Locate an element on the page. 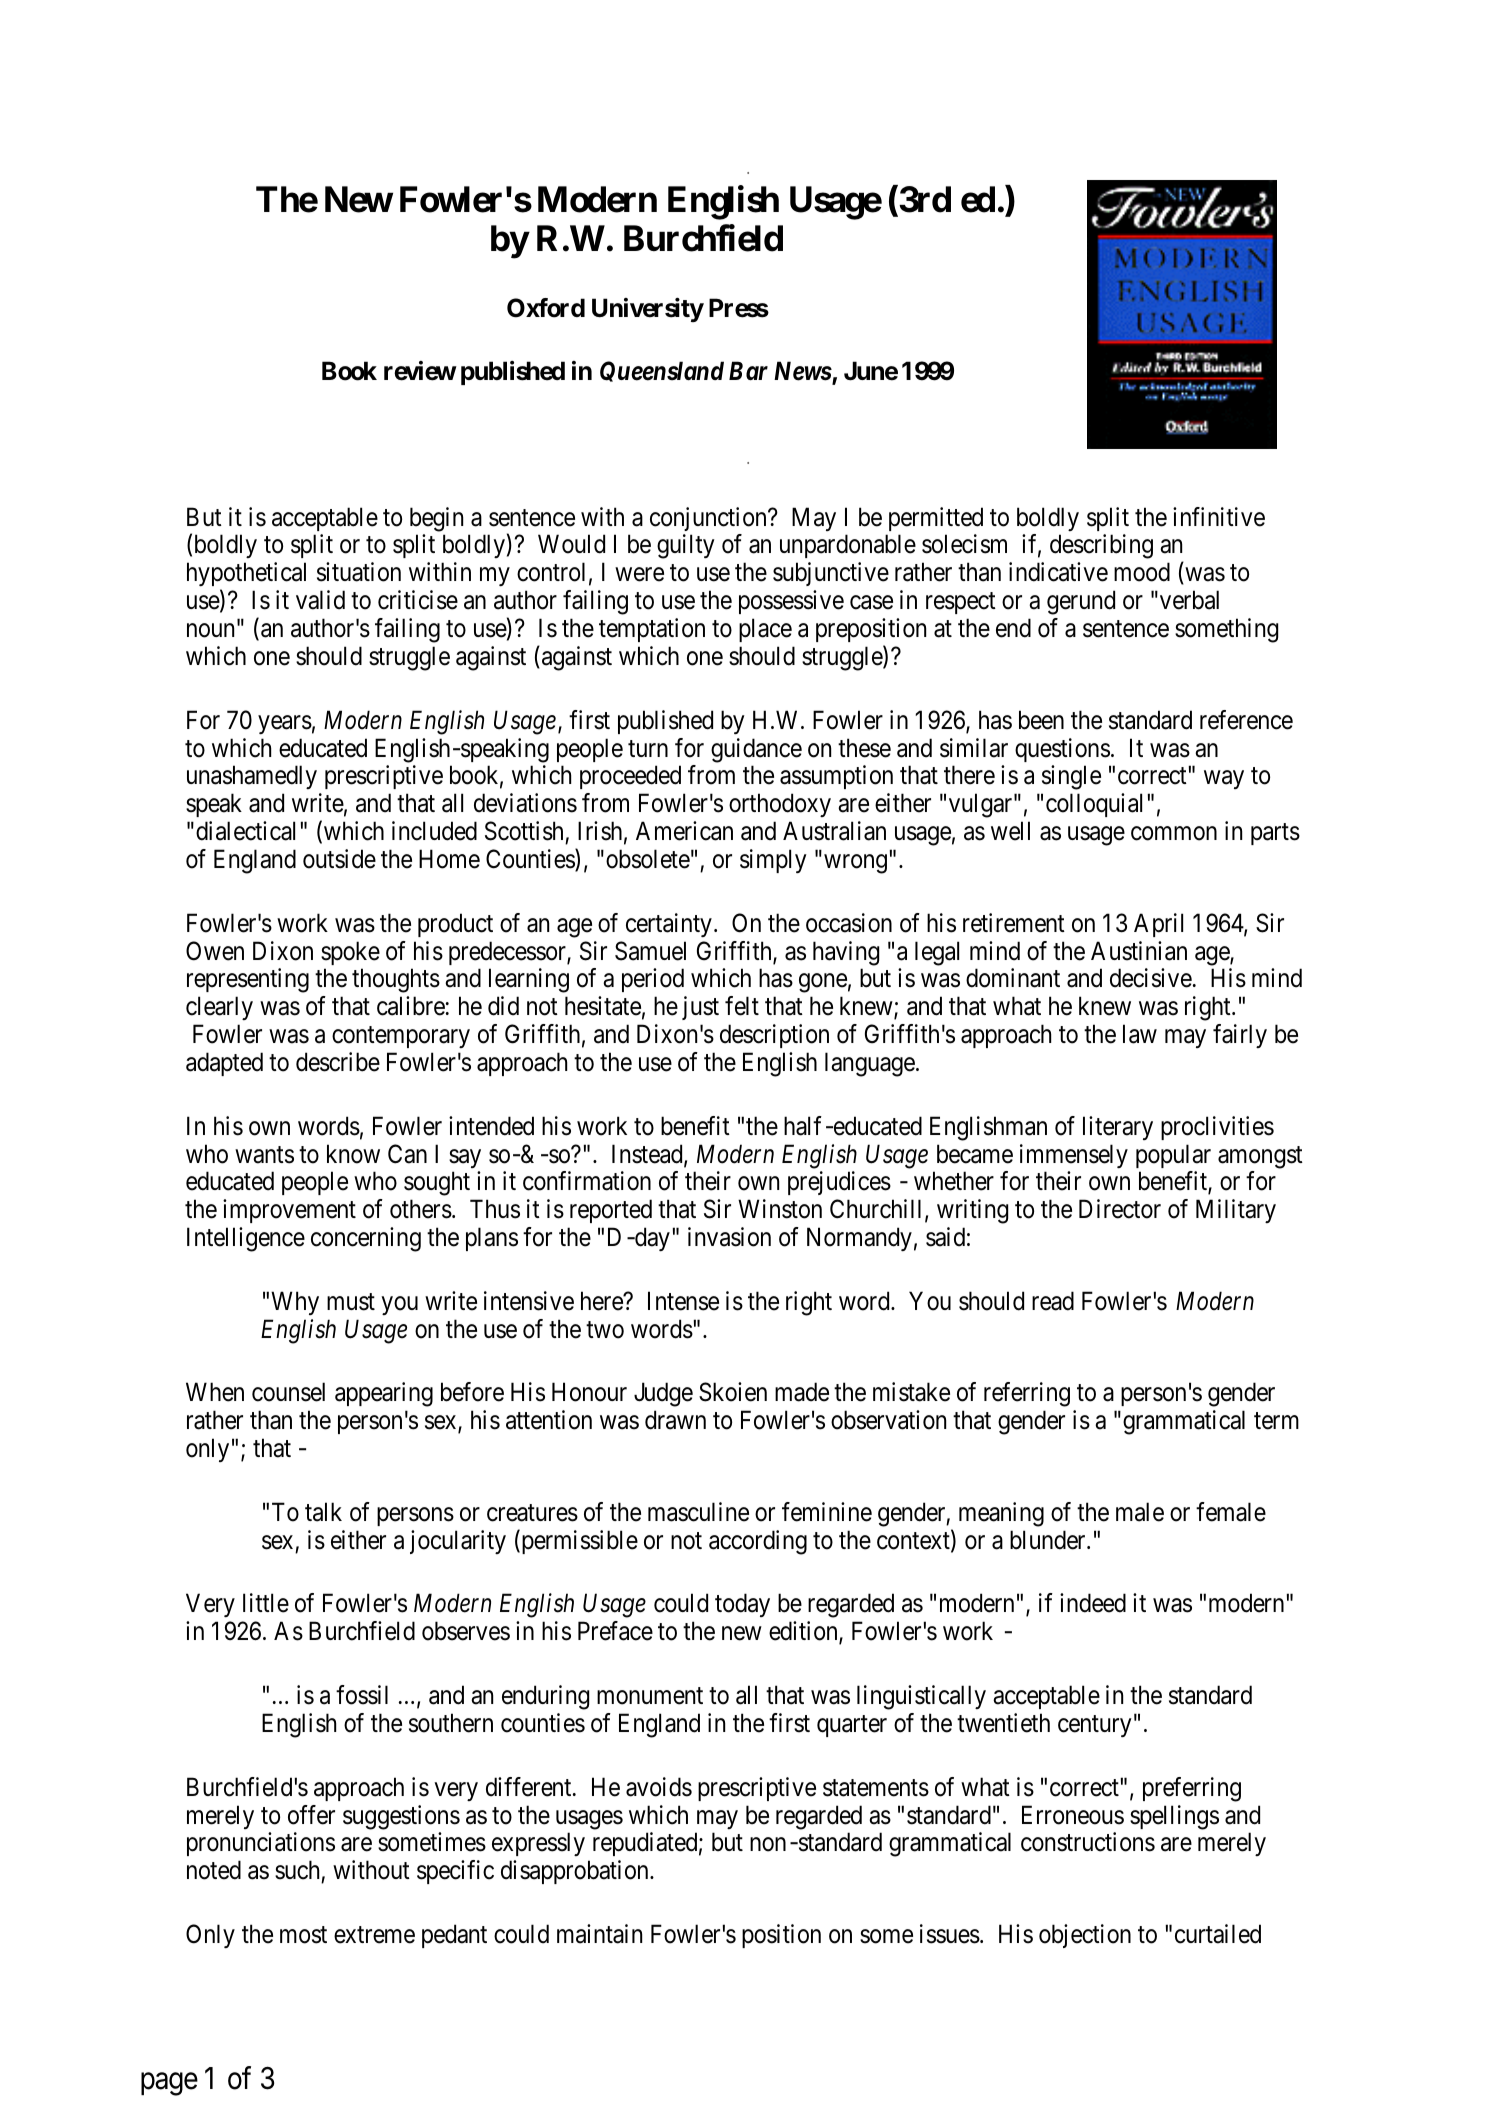 This image has height=2116, width=1497. Director is located at coordinates (1120, 1209).
